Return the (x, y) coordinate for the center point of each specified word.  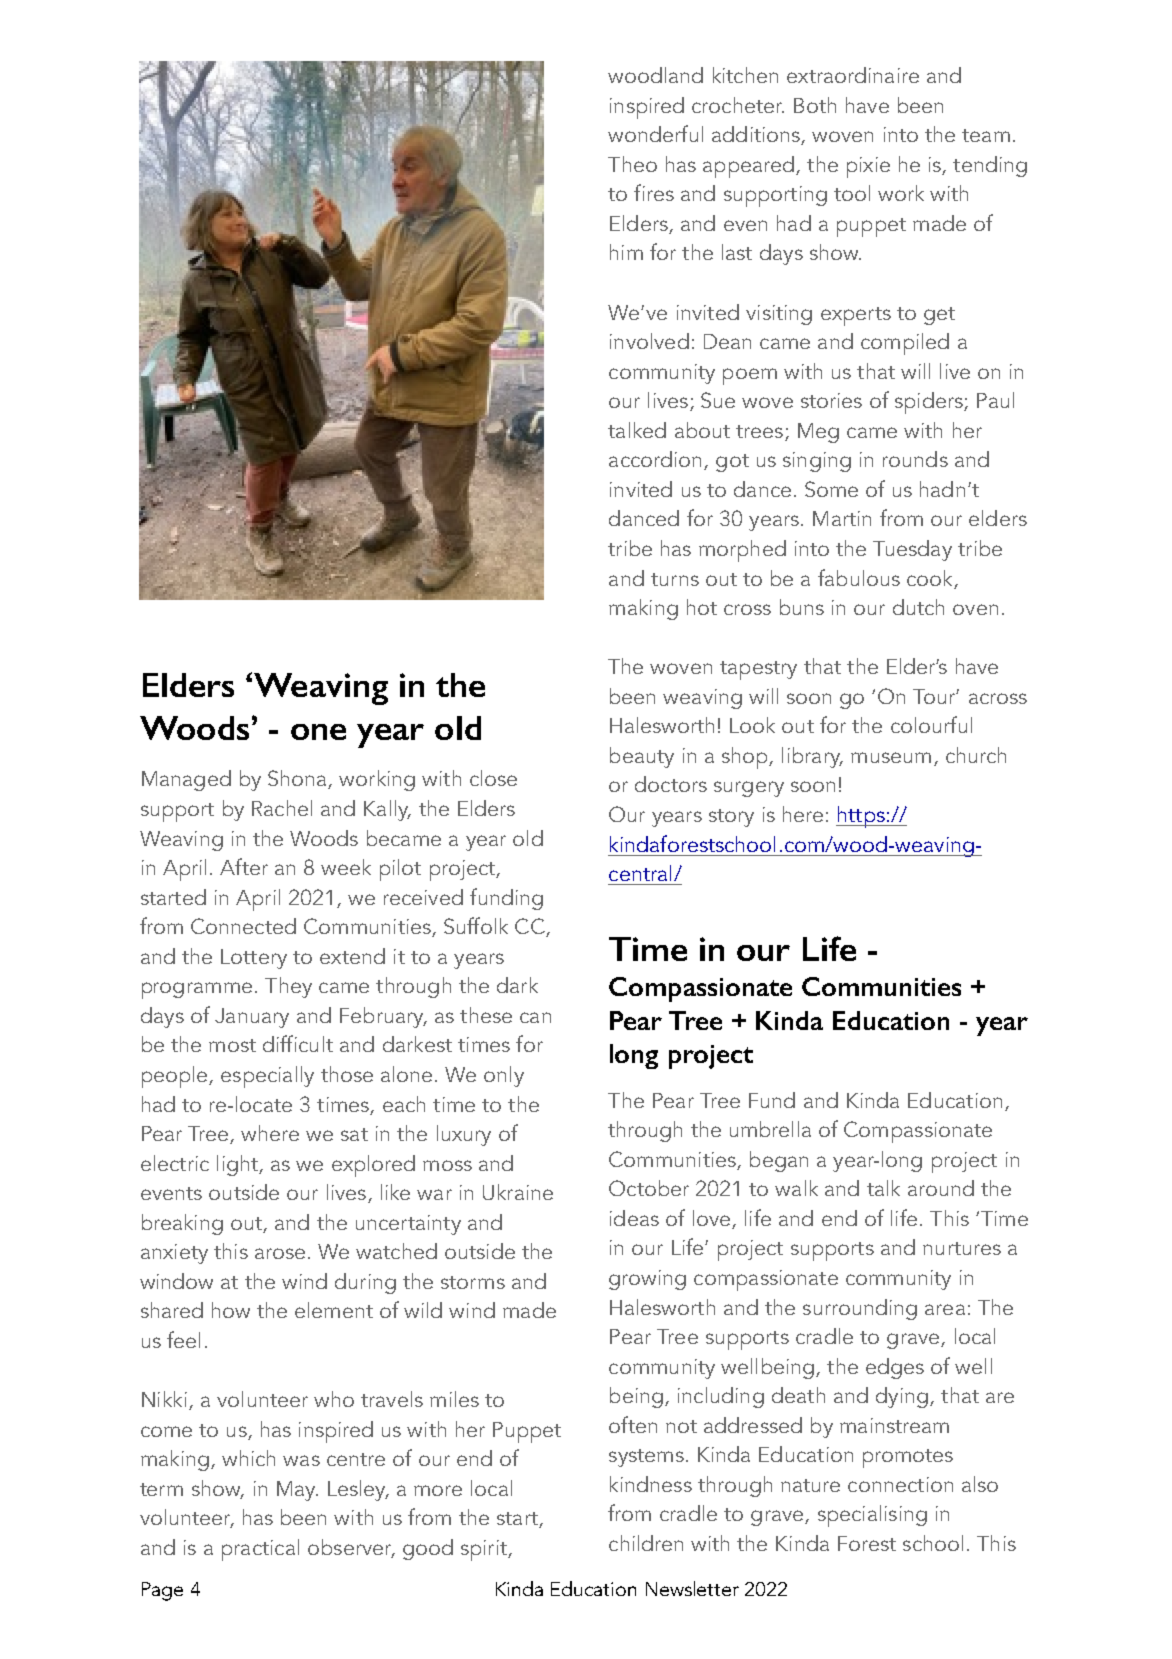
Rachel (282, 808)
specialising (872, 1516)
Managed (186, 780)
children (646, 1543)
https (861, 817)
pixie (868, 167)
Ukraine (518, 1192)
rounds (915, 459)
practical (260, 1550)
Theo (632, 164)
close (493, 778)
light (238, 1165)
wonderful (655, 133)
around (941, 1188)
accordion (655, 459)
